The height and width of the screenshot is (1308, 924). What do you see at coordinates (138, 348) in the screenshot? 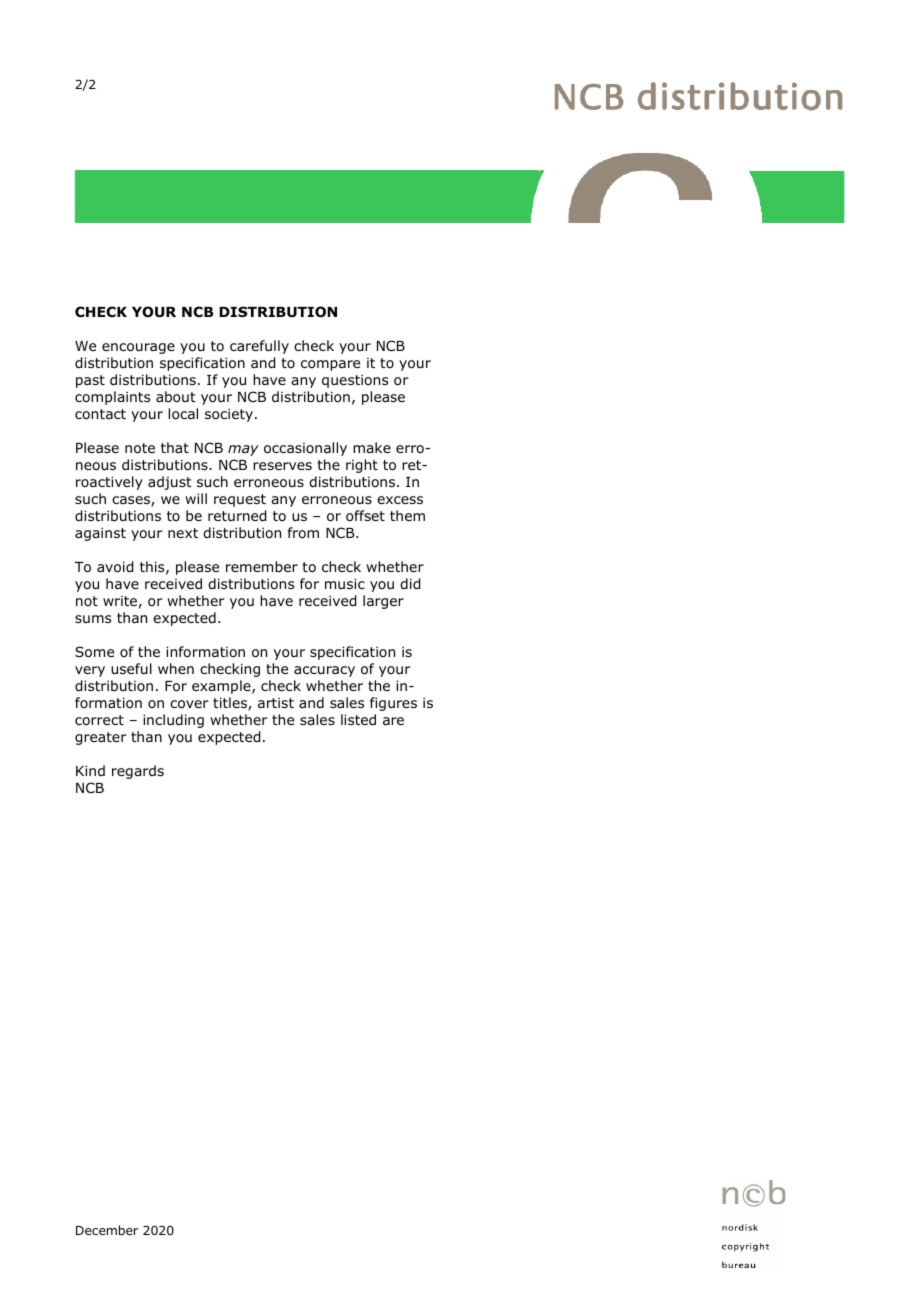
I see `encourage` at bounding box center [138, 348].
